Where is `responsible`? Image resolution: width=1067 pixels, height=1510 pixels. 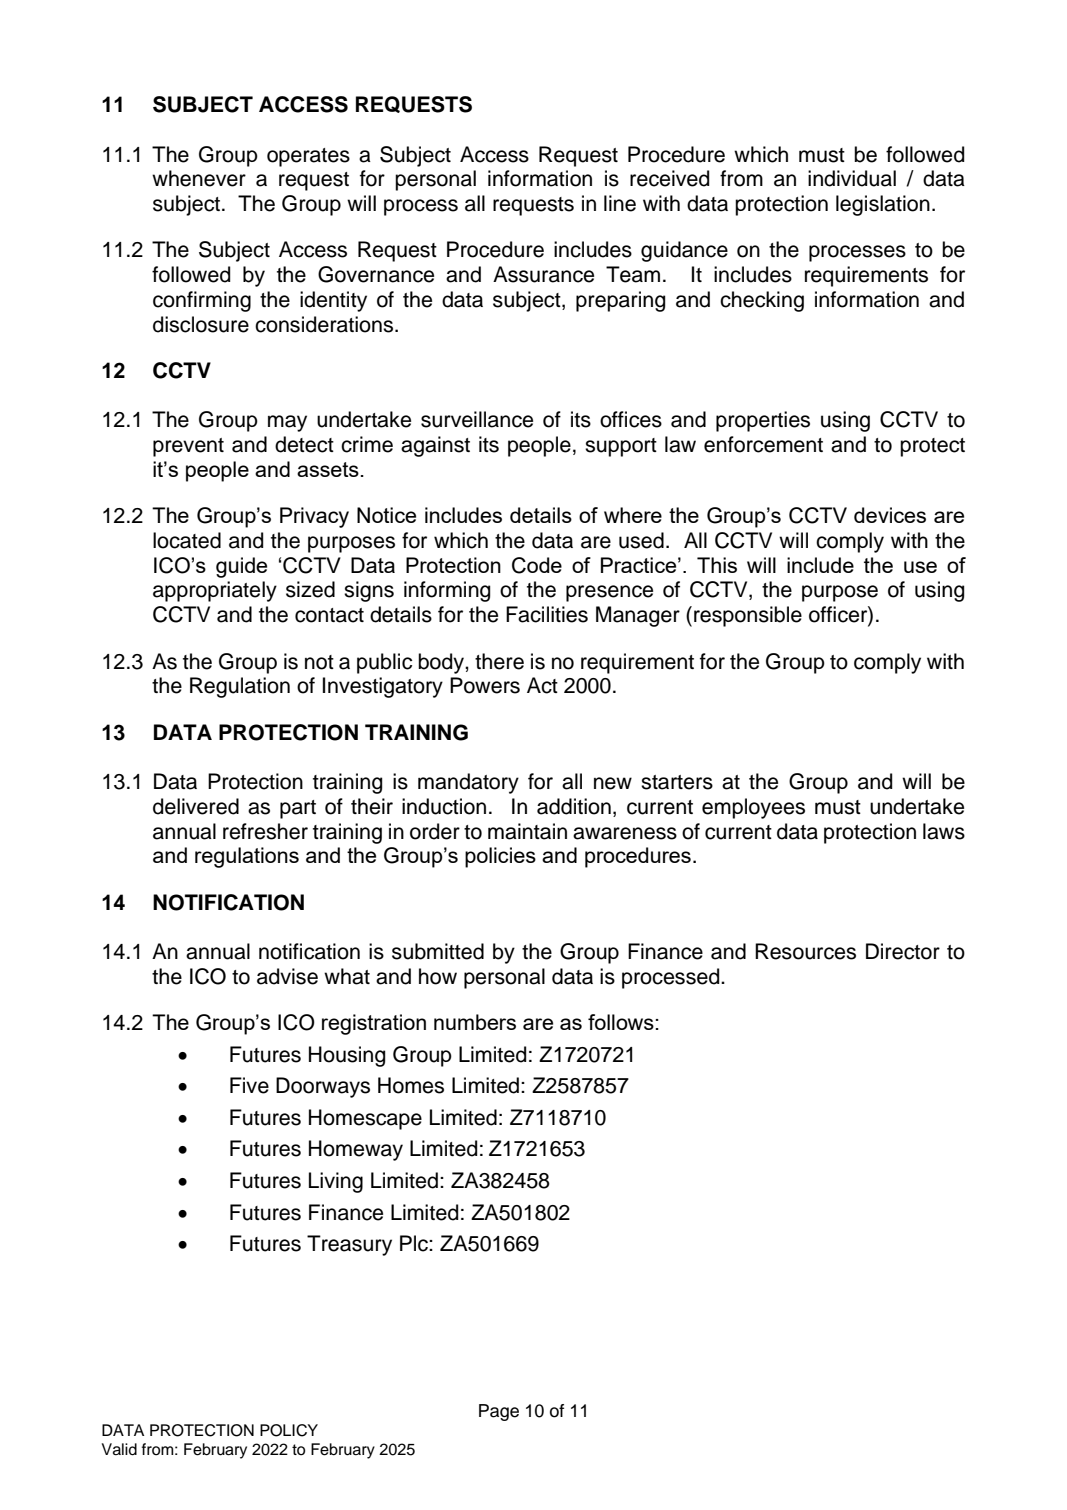 responsible is located at coordinates (748, 616).
